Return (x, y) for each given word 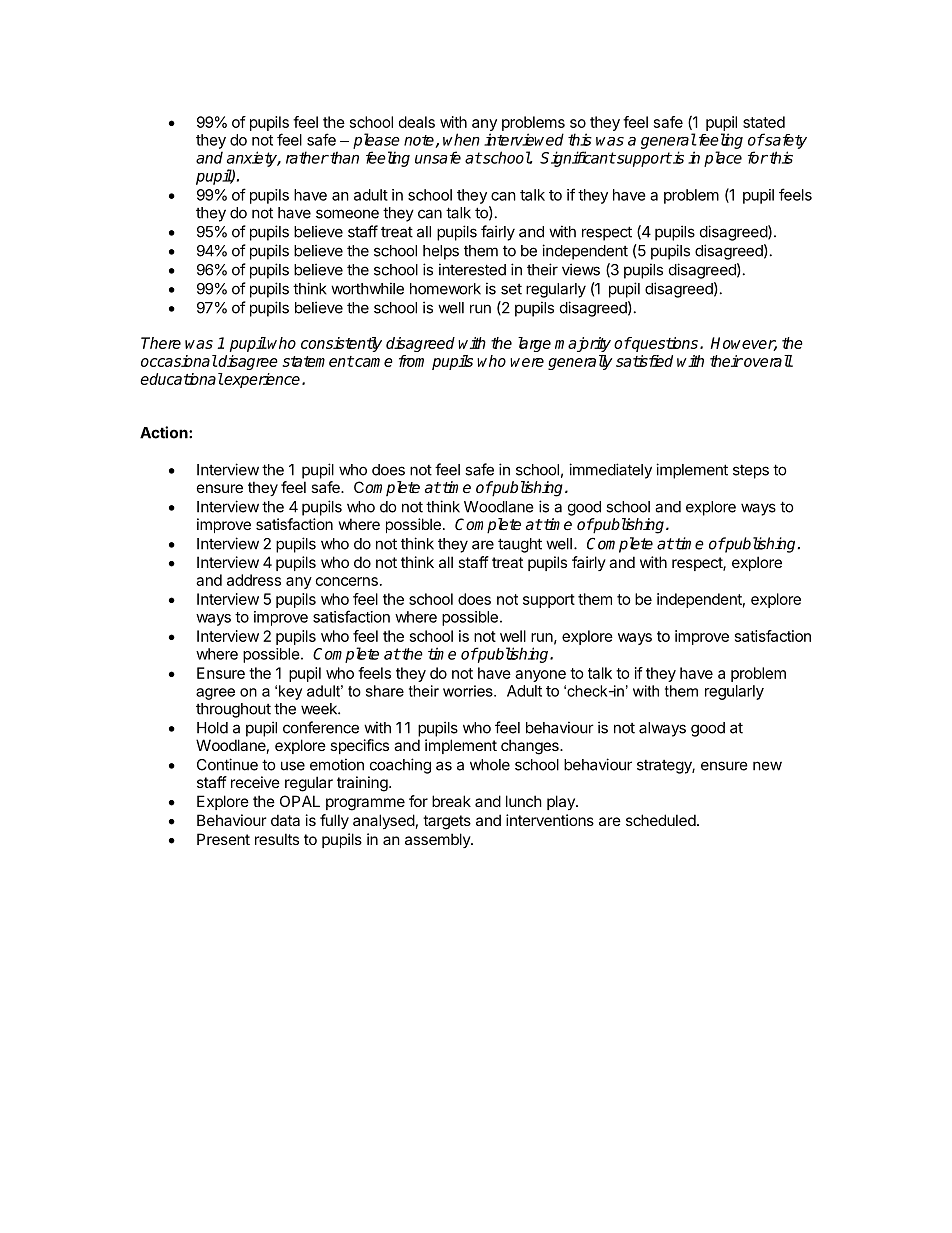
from (411, 361)
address (254, 580)
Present (223, 839)
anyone (540, 676)
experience (262, 380)
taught (520, 545)
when (461, 139)
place (723, 159)
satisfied (644, 361)
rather (307, 157)
